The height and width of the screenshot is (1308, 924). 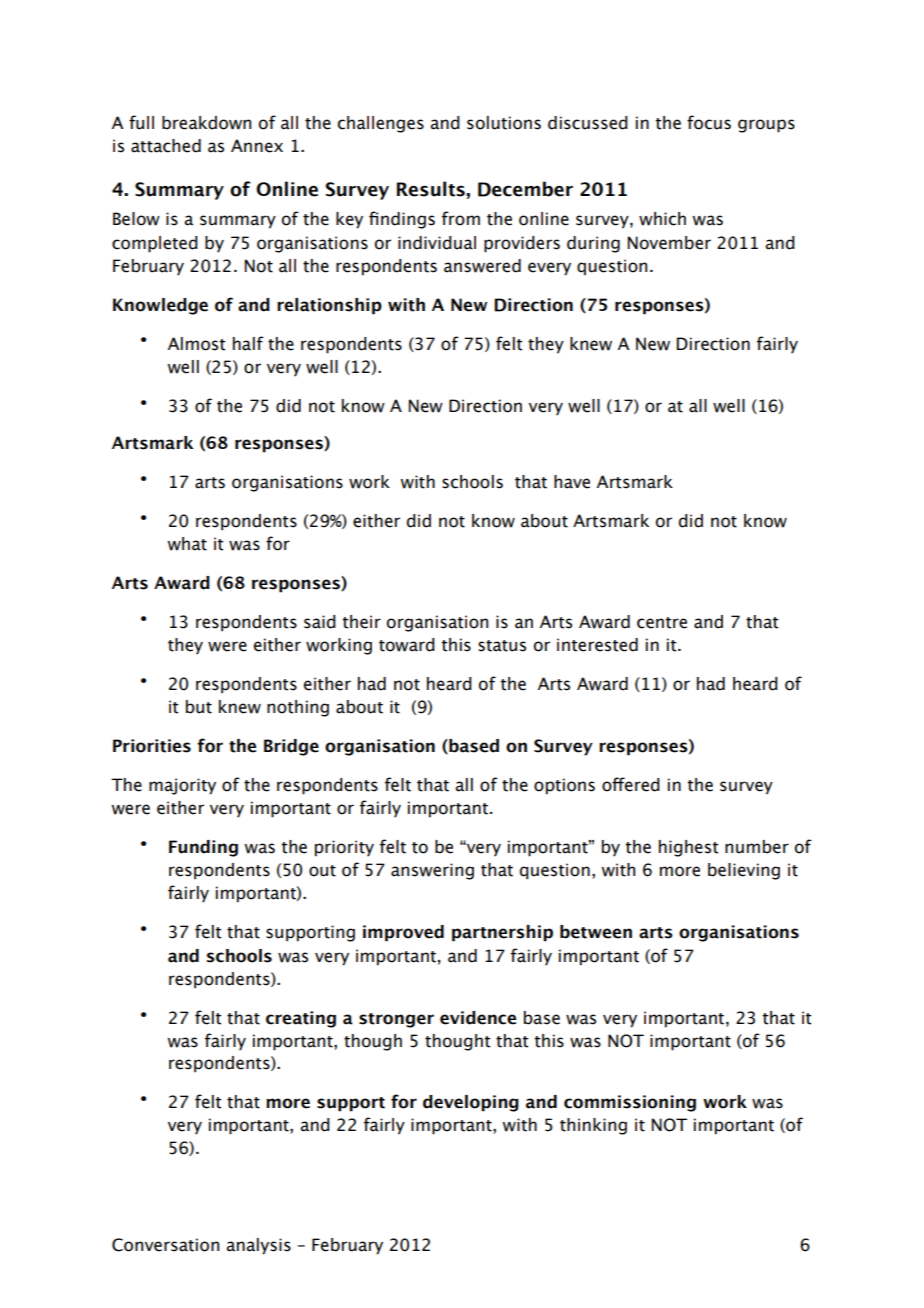 I want to click on Funding, so click(x=203, y=848).
